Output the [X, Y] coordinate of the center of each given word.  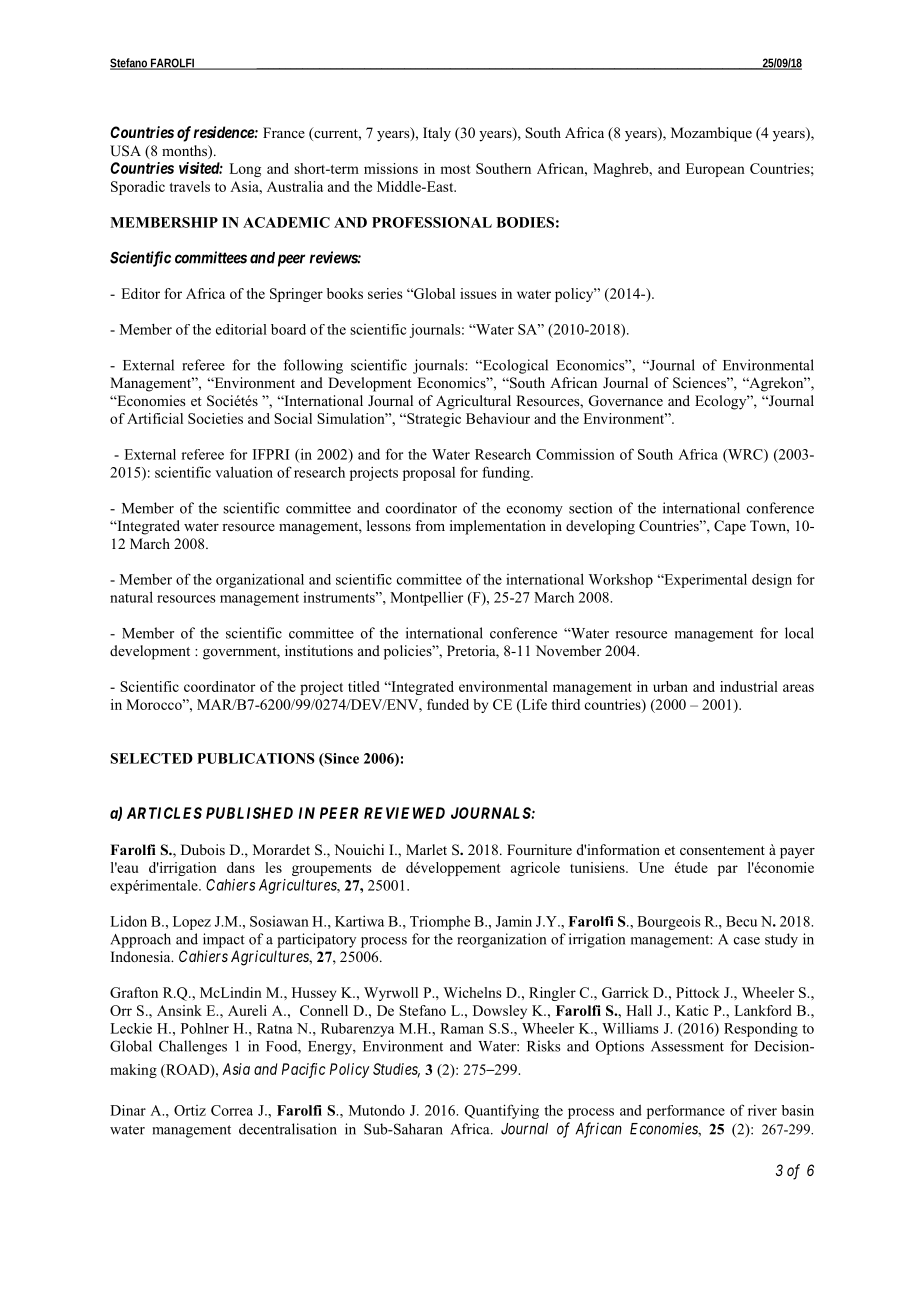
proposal [429, 474]
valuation [244, 472]
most [455, 169]
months [185, 152]
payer [797, 853]
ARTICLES [164, 813]
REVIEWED [404, 813]
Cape [730, 527]
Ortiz [190, 1110]
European [715, 170]
